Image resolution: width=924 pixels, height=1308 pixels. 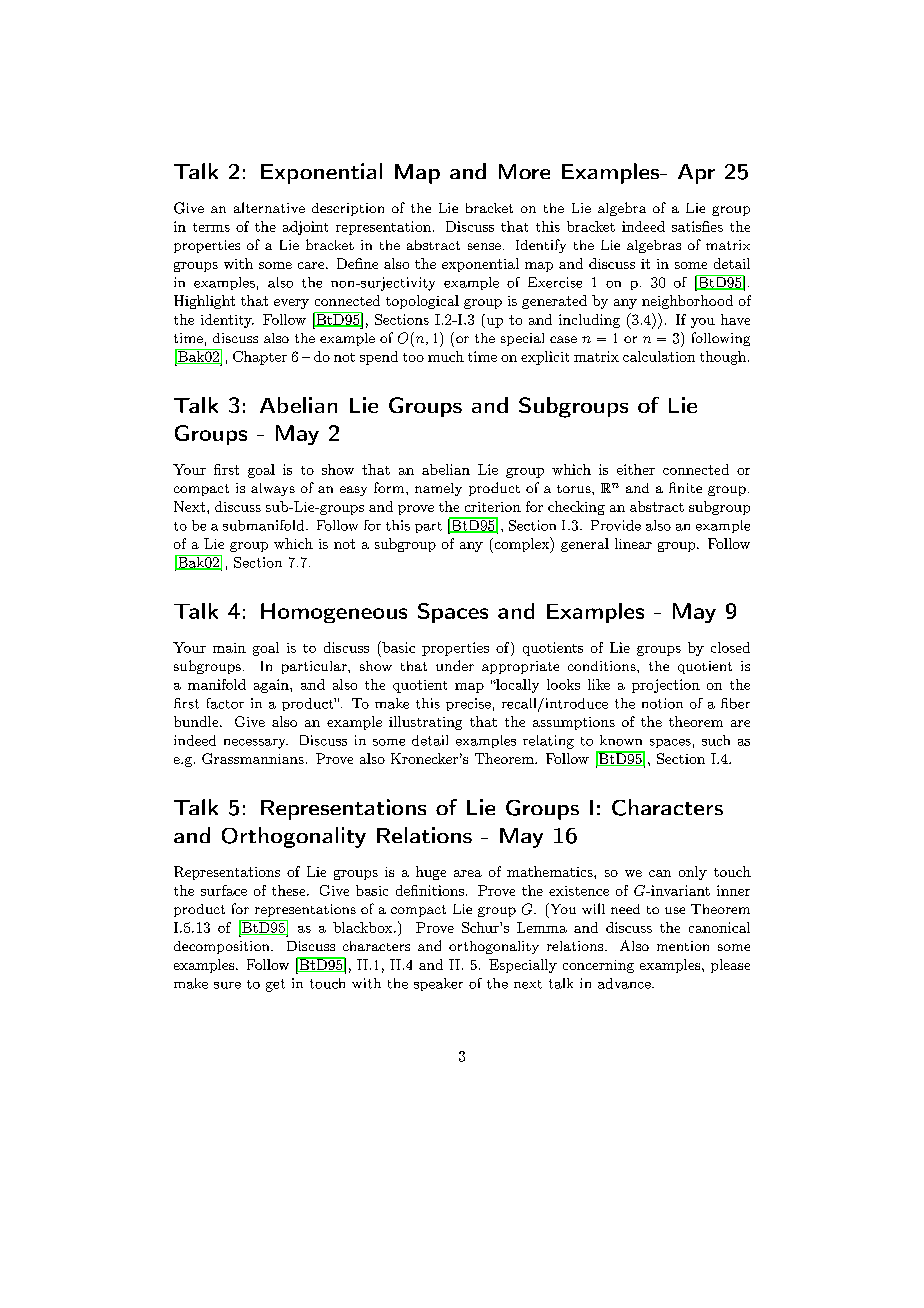 I want to click on satisfies, so click(x=697, y=226).
